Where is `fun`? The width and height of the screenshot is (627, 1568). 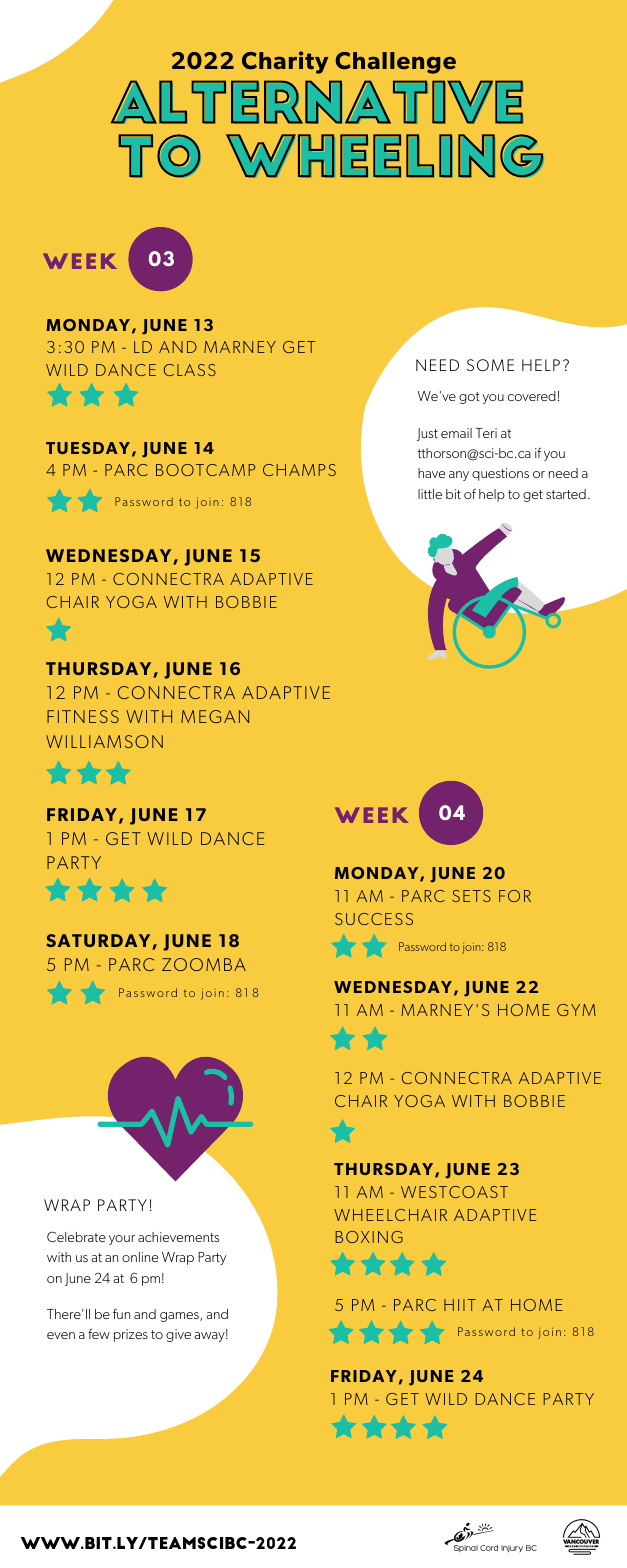
fun is located at coordinates (121, 1314).
